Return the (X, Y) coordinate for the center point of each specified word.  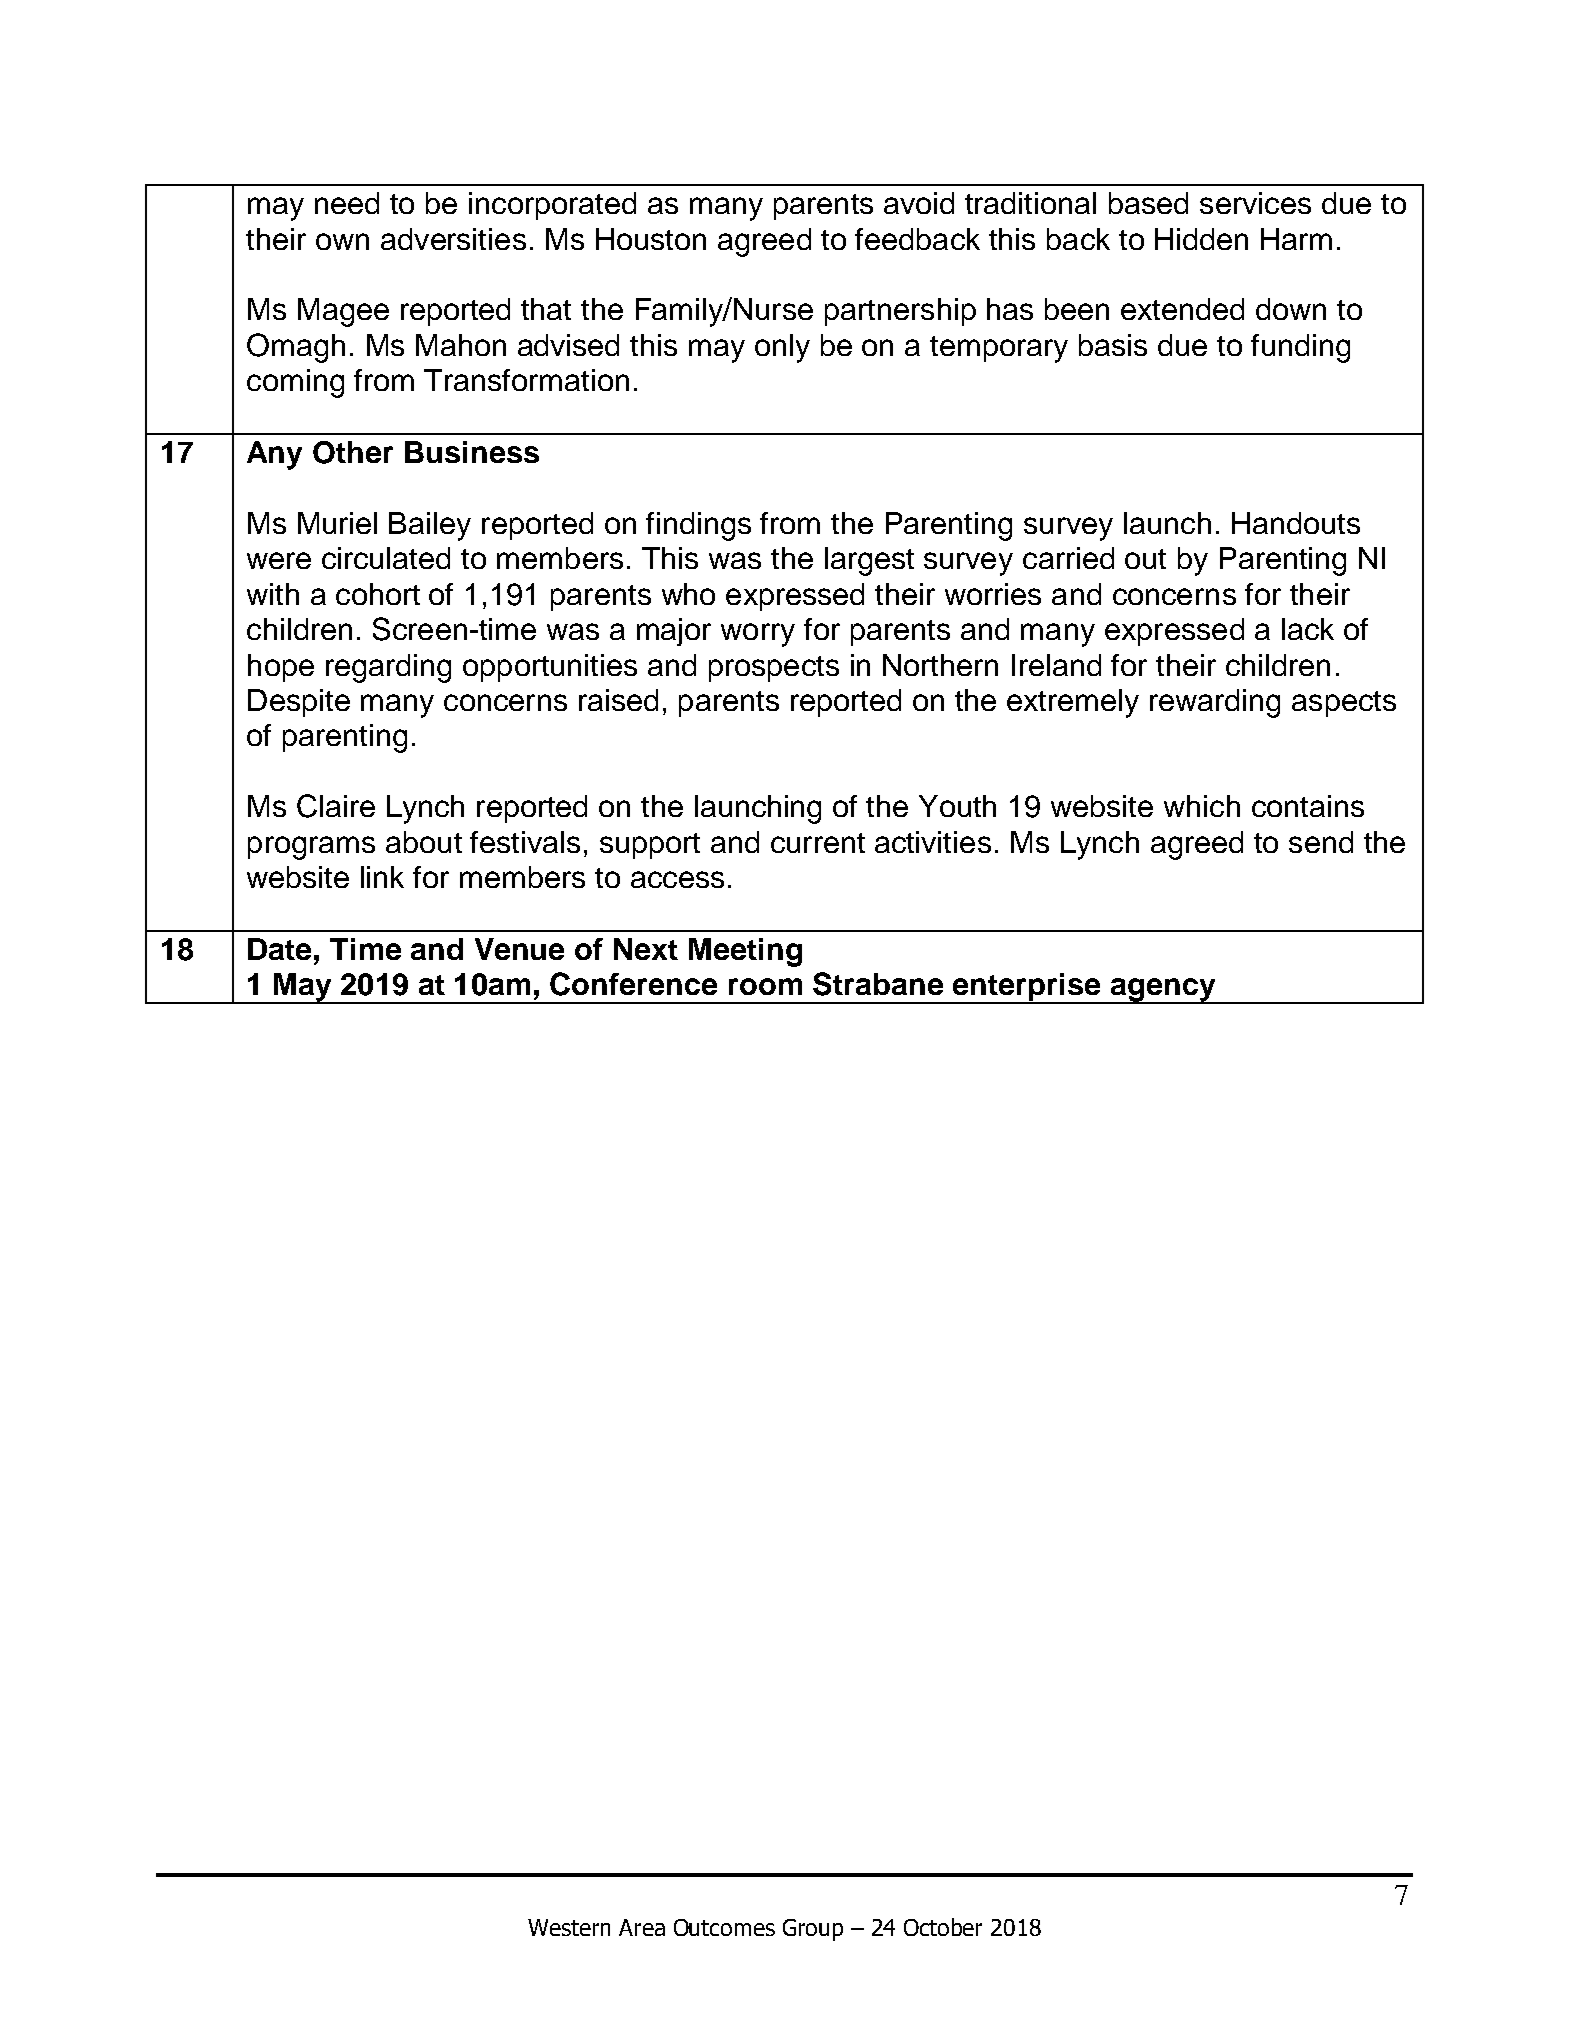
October (943, 1927)
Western (569, 1927)
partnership (900, 312)
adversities (453, 239)
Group (813, 1930)
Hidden (1201, 239)
